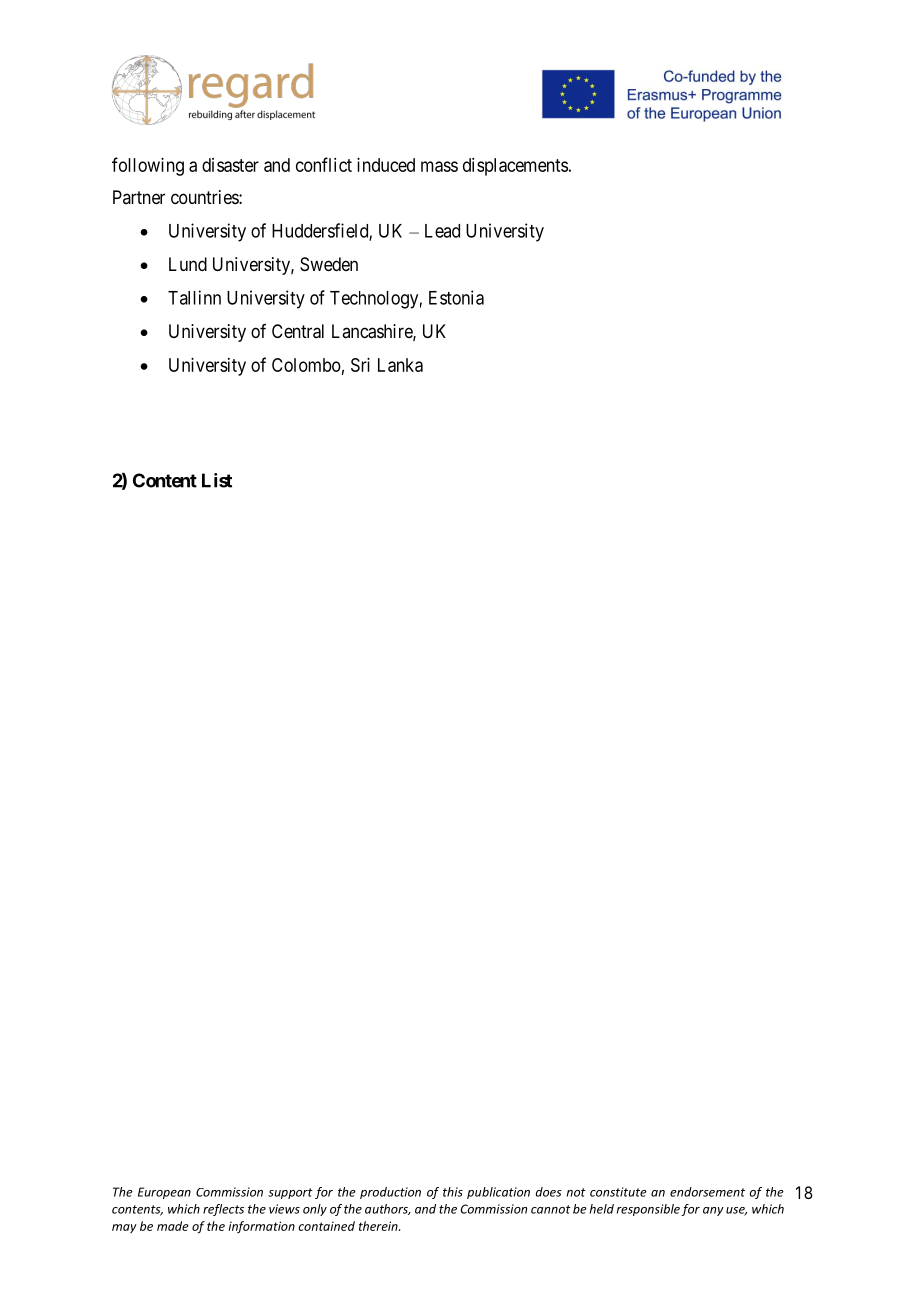  What do you see at coordinates (618, 1192) in the screenshot?
I see `constitute` at bounding box center [618, 1192].
